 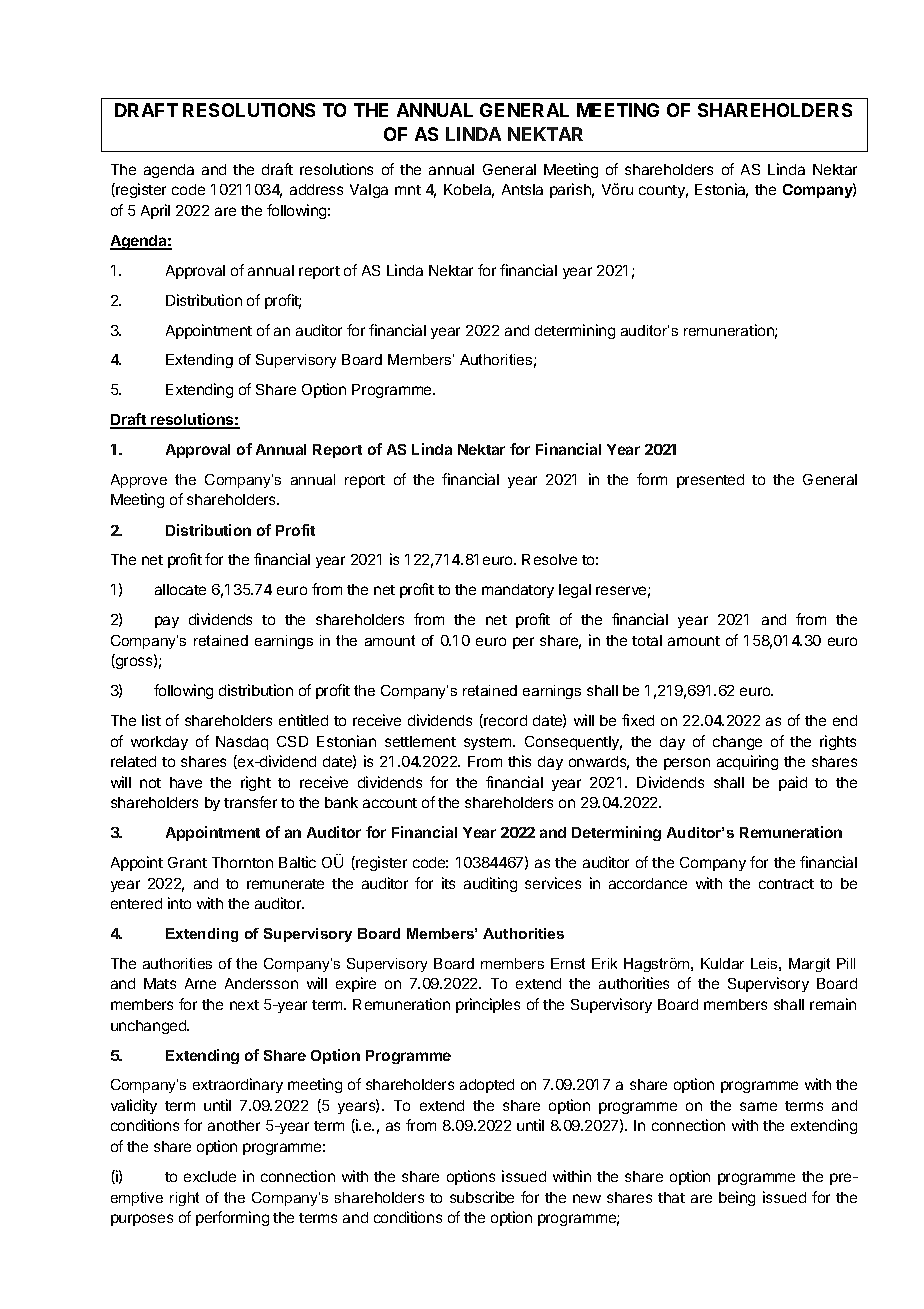 I want to click on April, so click(x=155, y=211).
